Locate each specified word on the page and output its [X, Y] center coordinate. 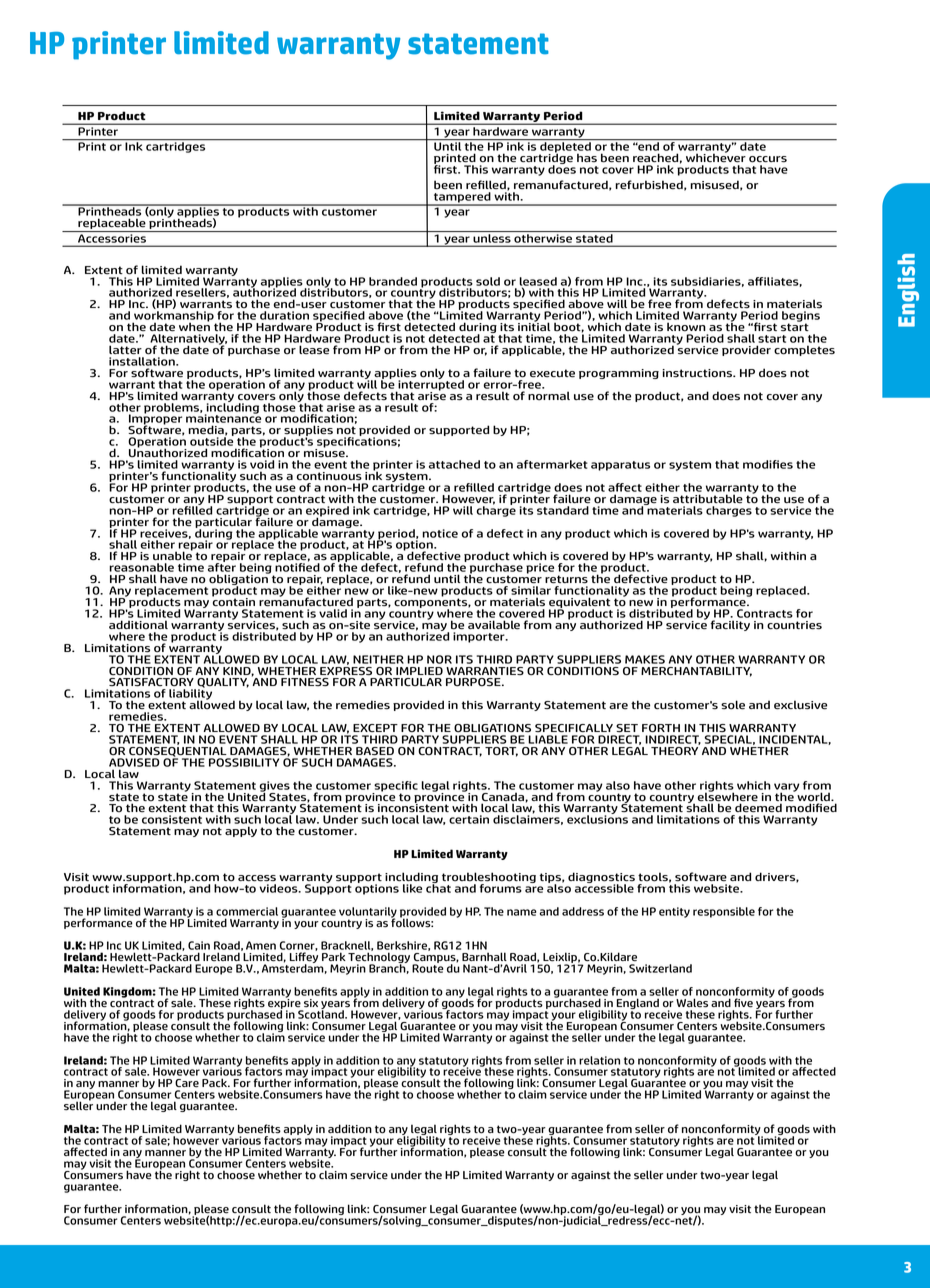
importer [480, 637]
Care [187, 1083]
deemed [758, 808]
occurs [768, 159]
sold [488, 281]
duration [284, 315]
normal [549, 396]
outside [212, 440]
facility [730, 625]
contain [233, 601]
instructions [698, 373]
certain [469, 819]
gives [275, 787]
